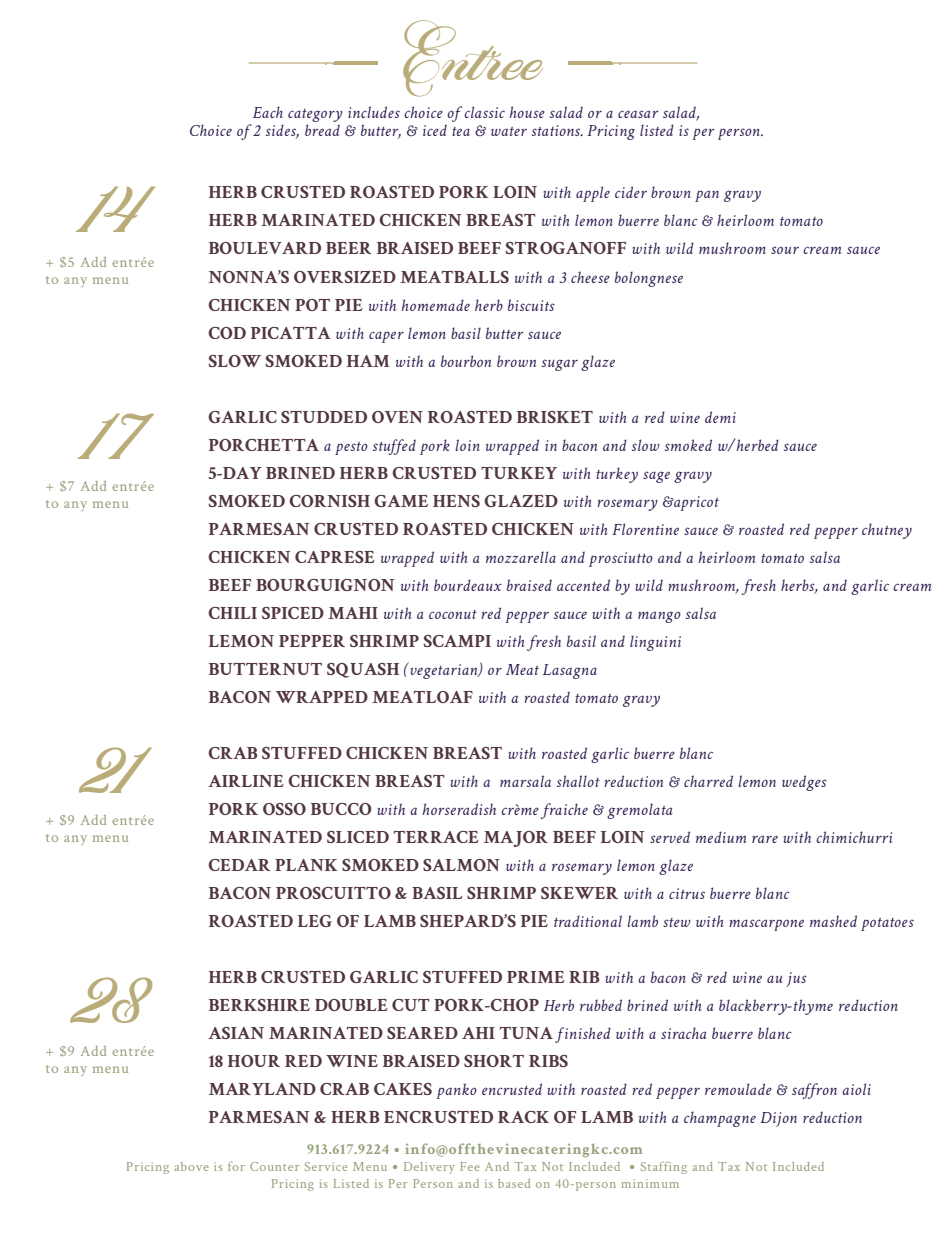 The image size is (952, 1233). What do you see at coordinates (282, 131) in the screenshot?
I see `sides` at bounding box center [282, 131].
